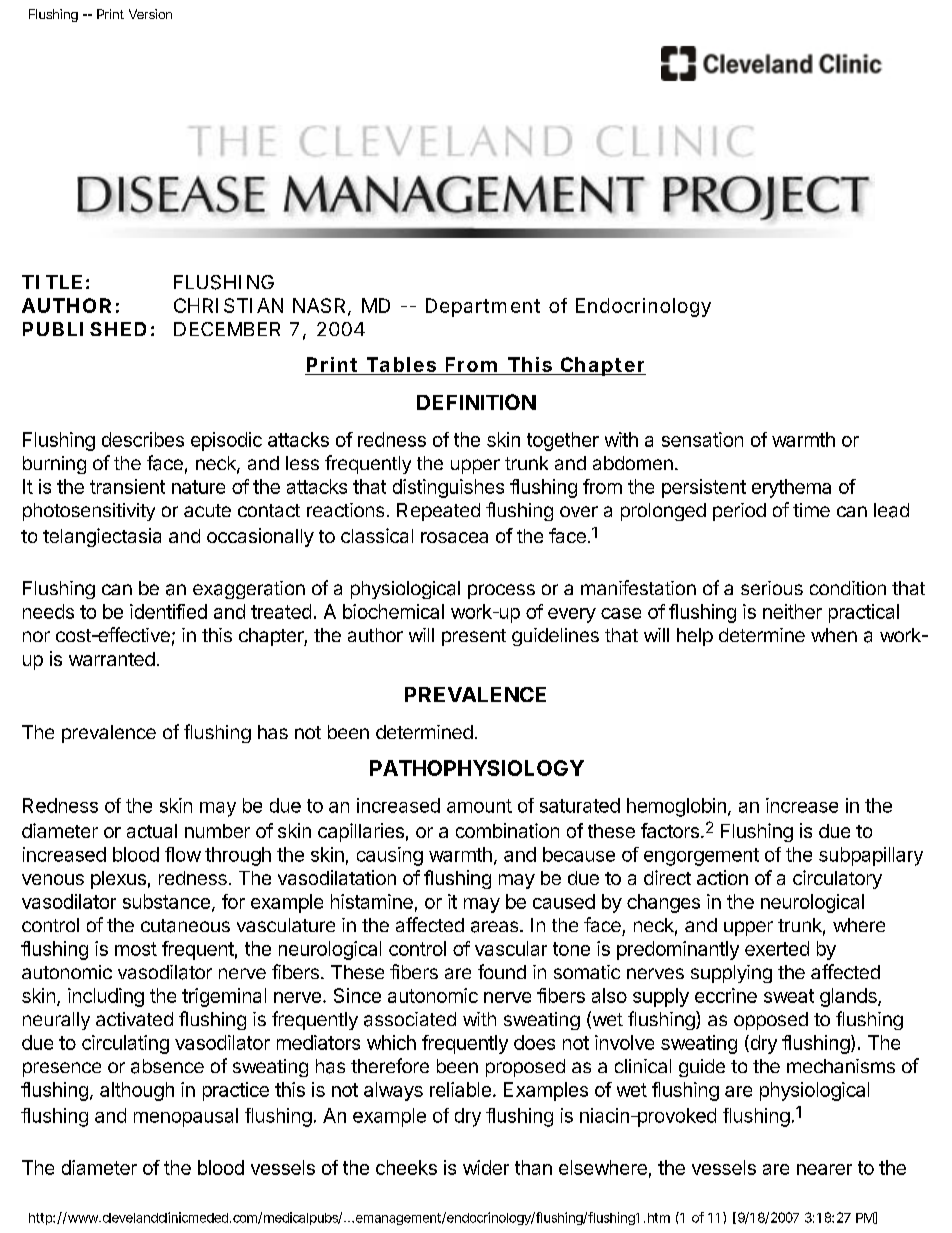 This screenshot has height=1233, width=952. I want to click on identified, so click(168, 611).
